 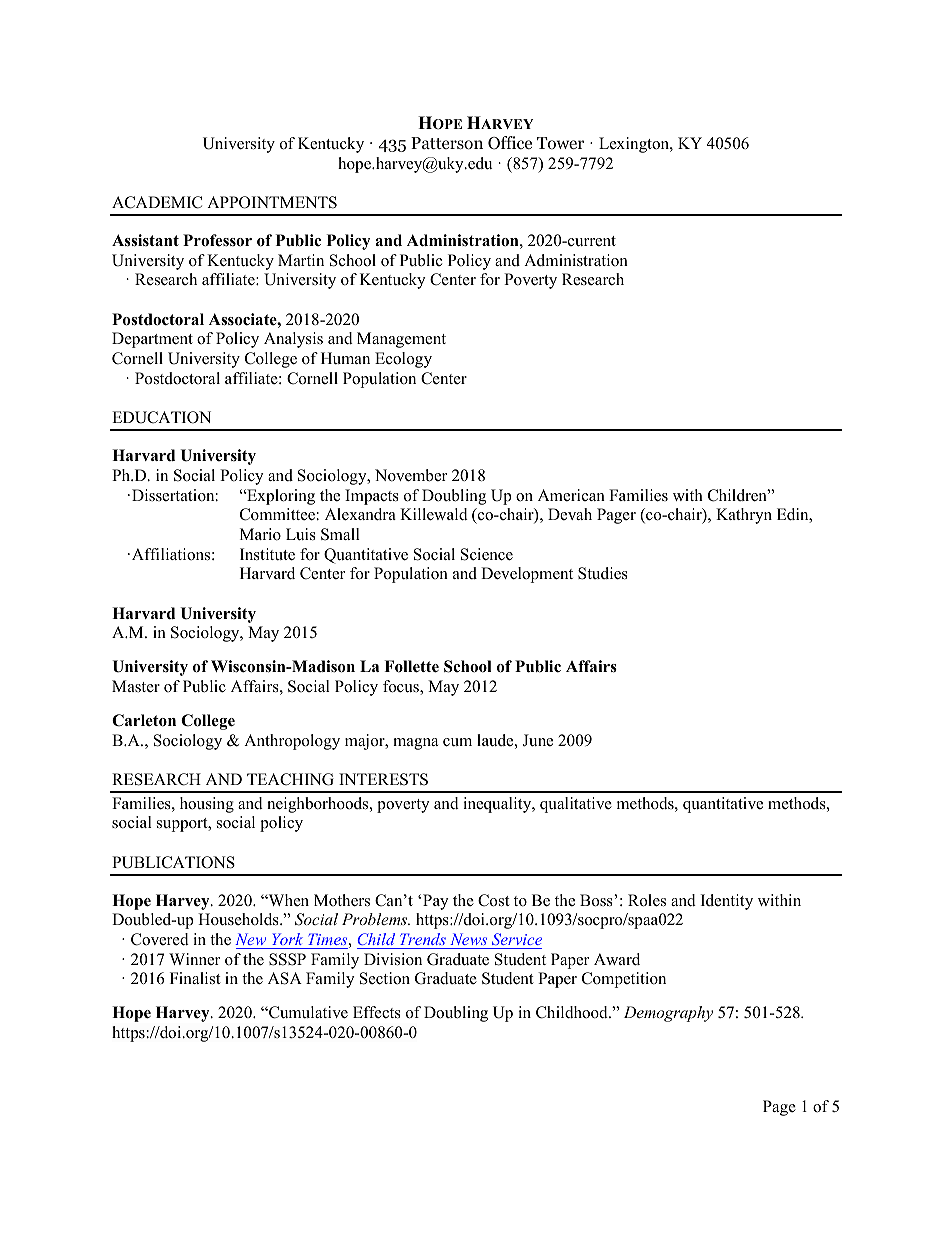 What do you see at coordinates (267, 554) in the document?
I see `Institute` at bounding box center [267, 554].
